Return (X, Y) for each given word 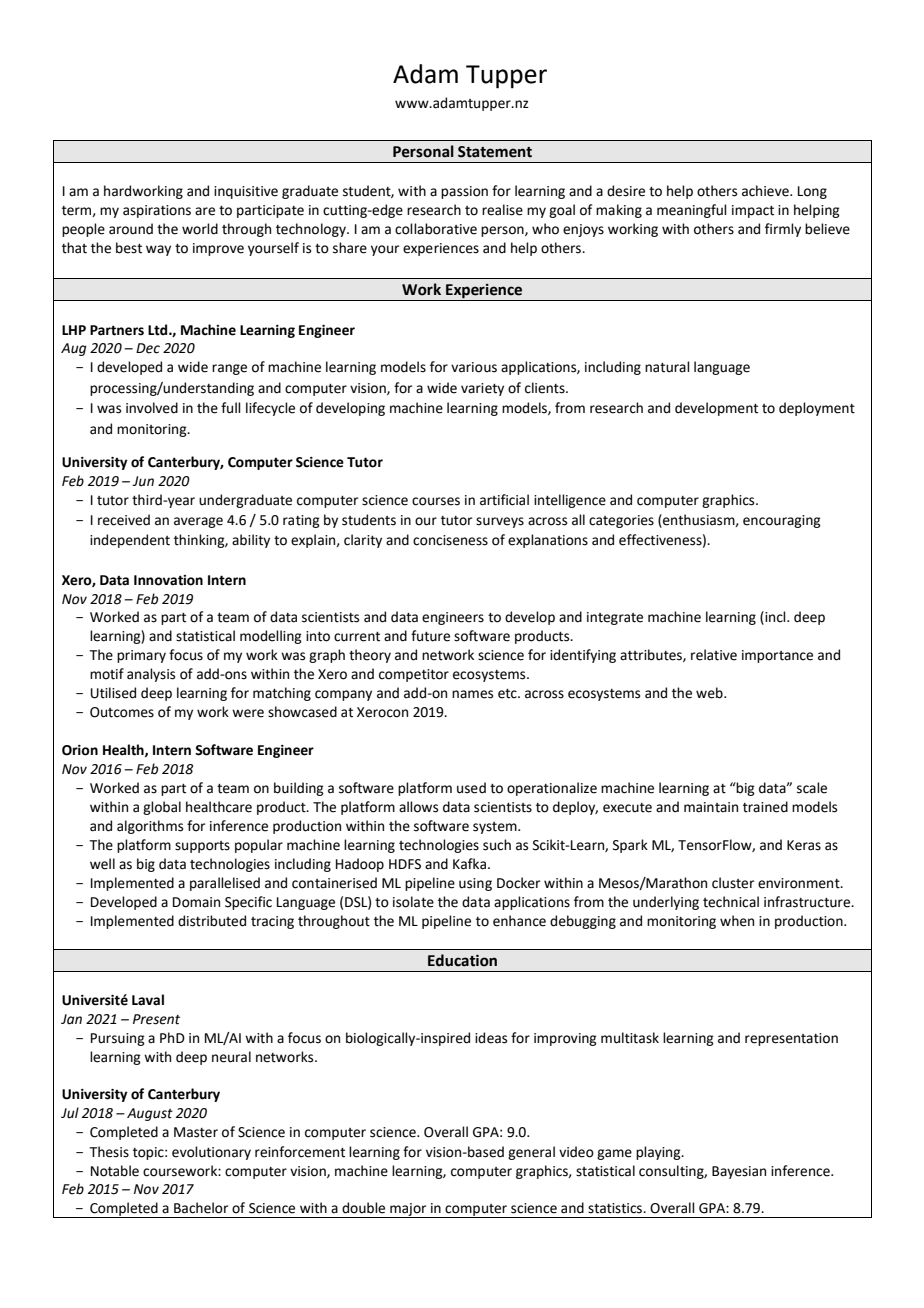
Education (462, 960)
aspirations (157, 211)
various (474, 367)
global (162, 808)
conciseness (450, 540)
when (737, 921)
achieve (766, 191)
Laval (148, 1000)
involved (152, 408)
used (471, 788)
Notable (115, 1171)
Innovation (168, 580)
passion (464, 192)
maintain (711, 807)
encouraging (782, 521)
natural (667, 367)
